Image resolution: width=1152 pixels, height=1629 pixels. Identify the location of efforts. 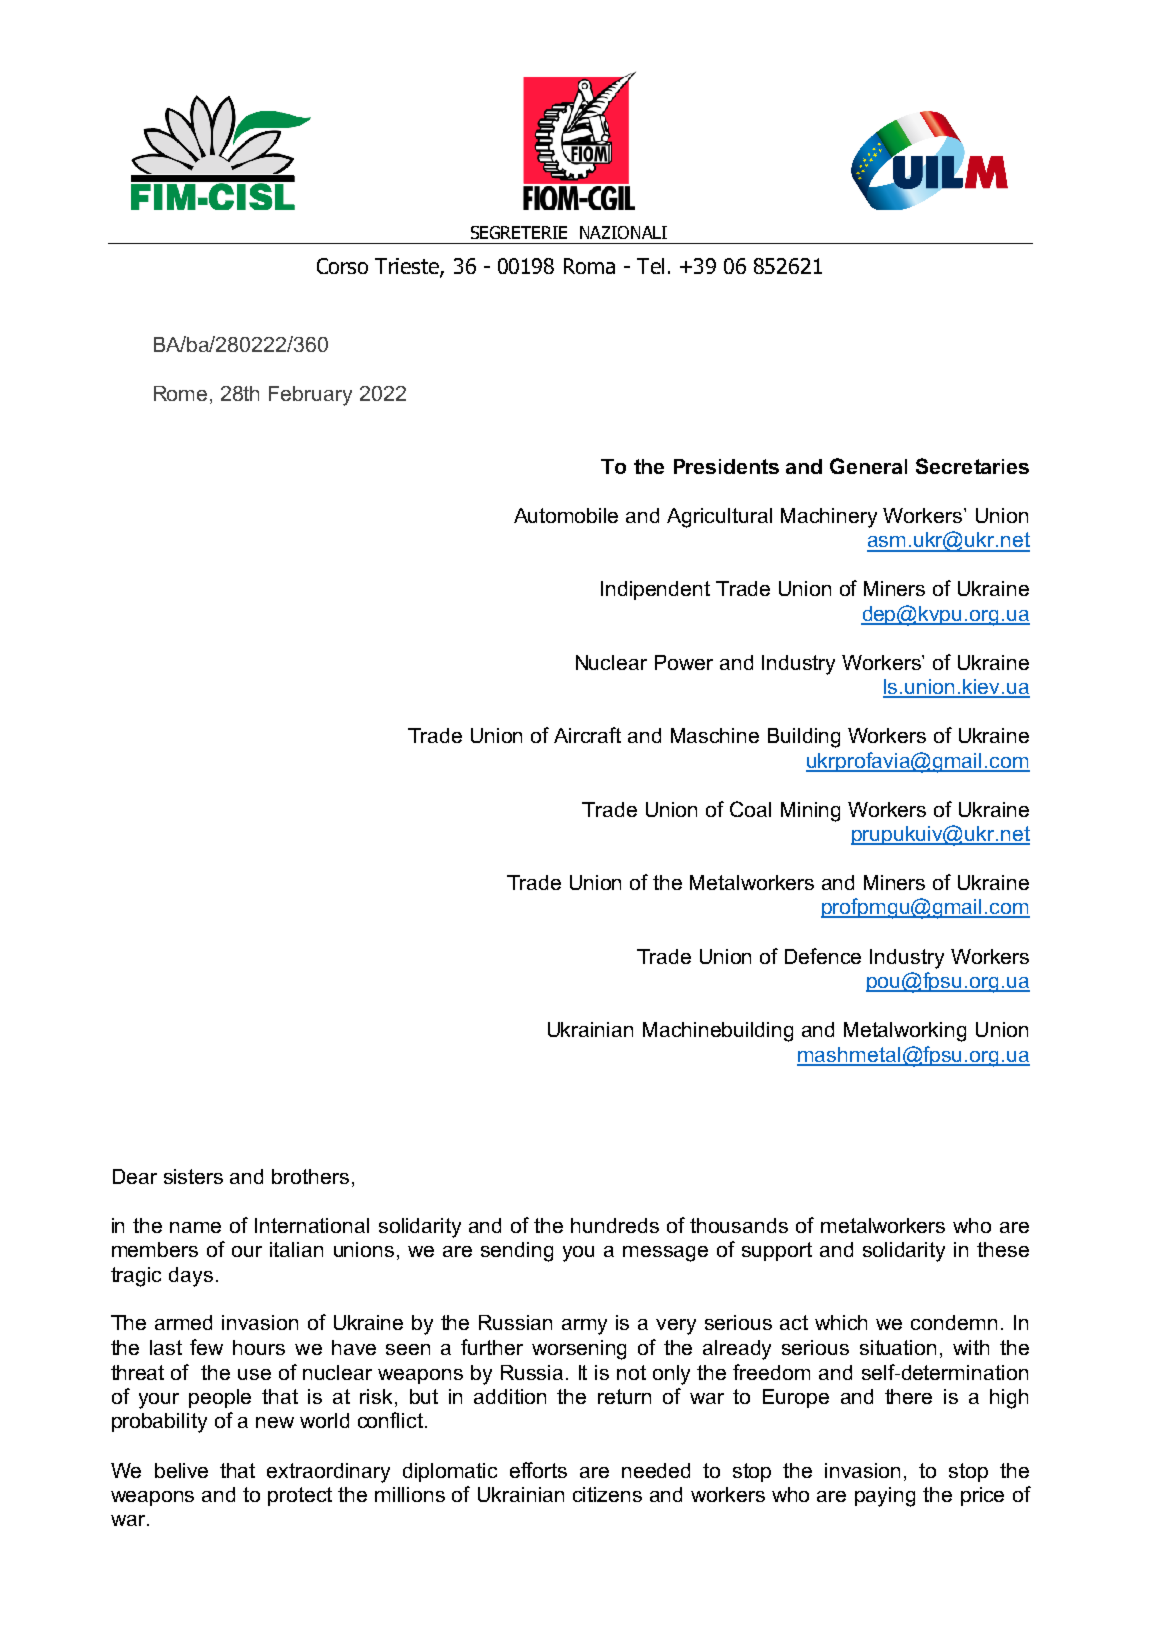
(538, 1470).
